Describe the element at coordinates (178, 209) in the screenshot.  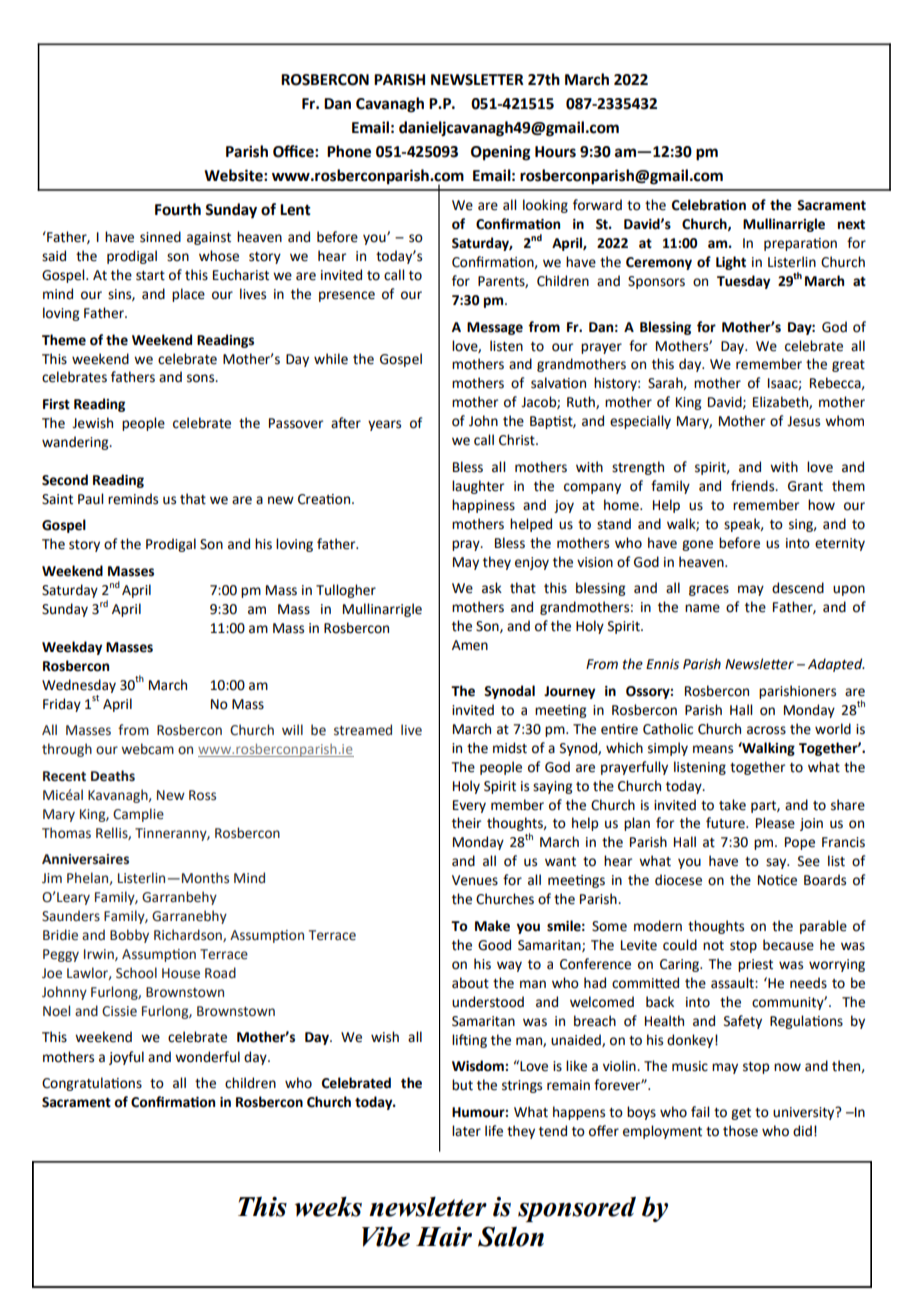
I see `Fourth` at that location.
